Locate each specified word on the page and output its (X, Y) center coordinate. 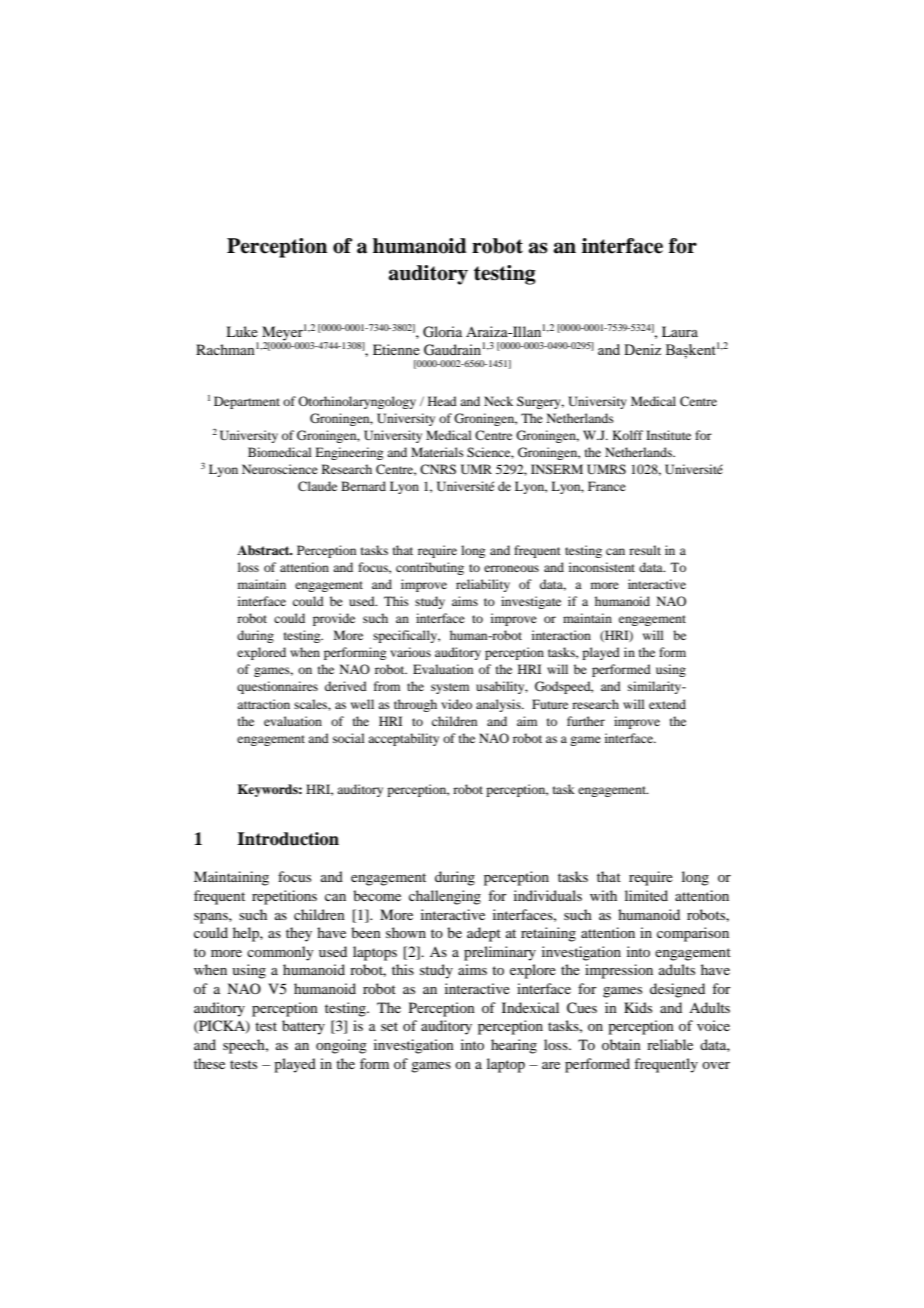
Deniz (642, 349)
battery (303, 1027)
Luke (242, 331)
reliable (670, 1044)
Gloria (442, 332)
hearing (514, 1046)
